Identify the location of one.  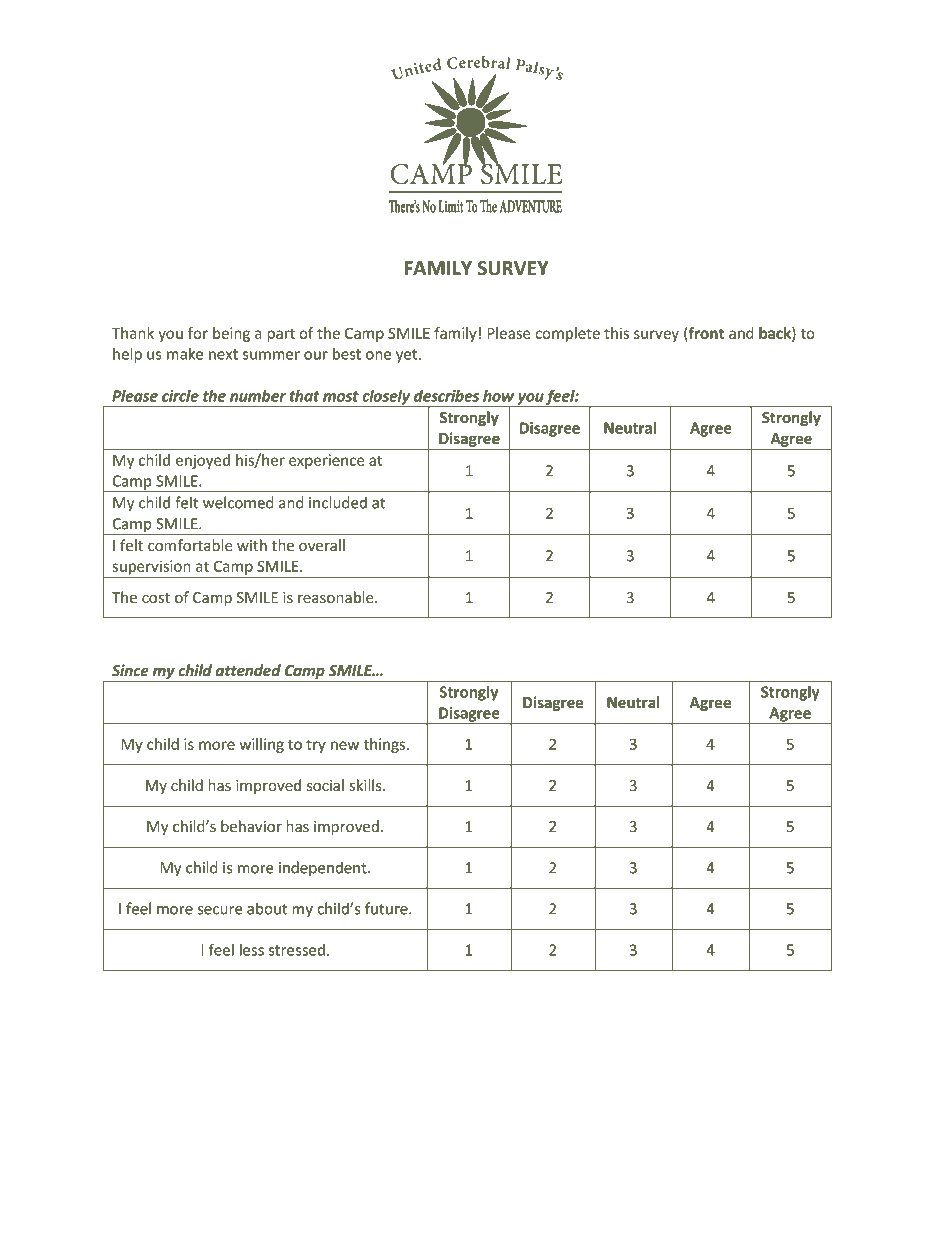
(379, 355).
